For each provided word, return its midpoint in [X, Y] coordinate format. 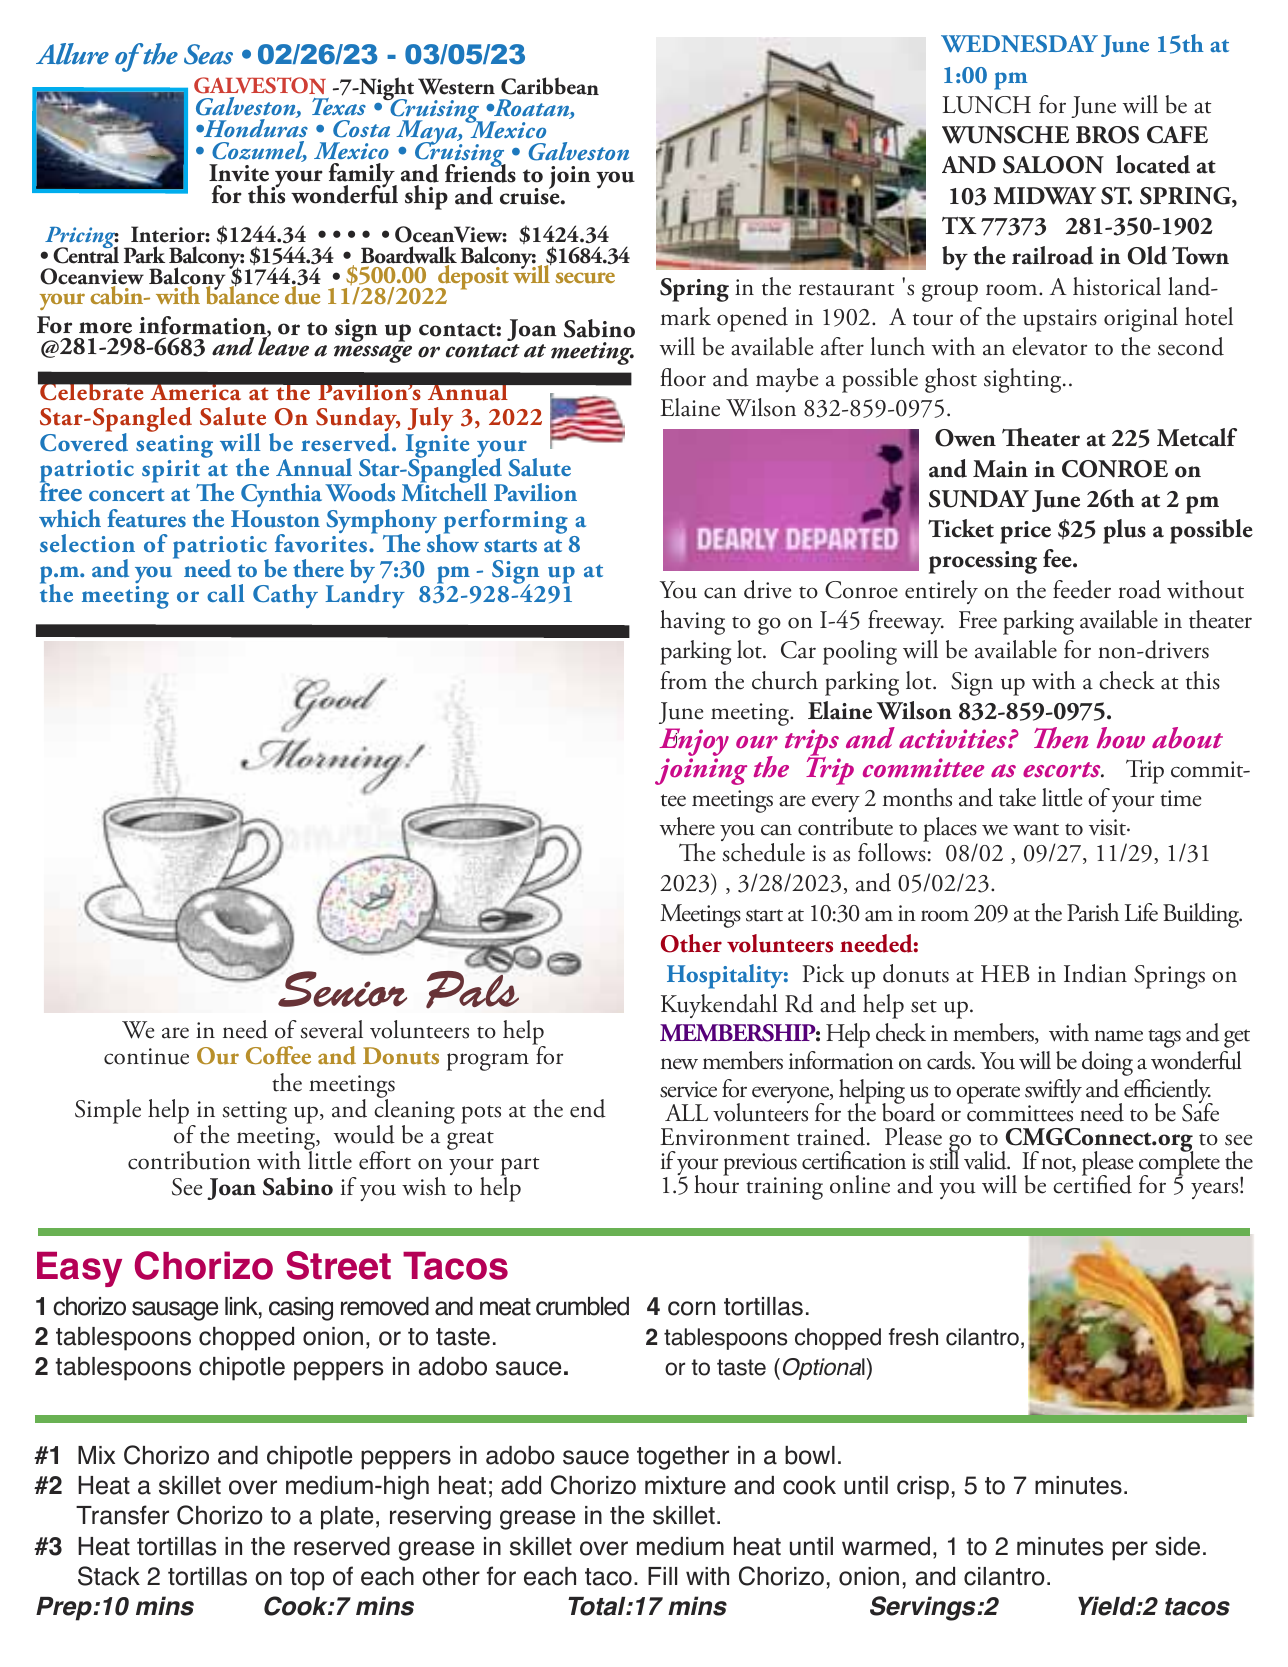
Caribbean [550, 86]
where [687, 826]
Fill [662, 1576]
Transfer [122, 1515]
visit [1108, 827]
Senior [341, 988]
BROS [1107, 135]
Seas [208, 54]
